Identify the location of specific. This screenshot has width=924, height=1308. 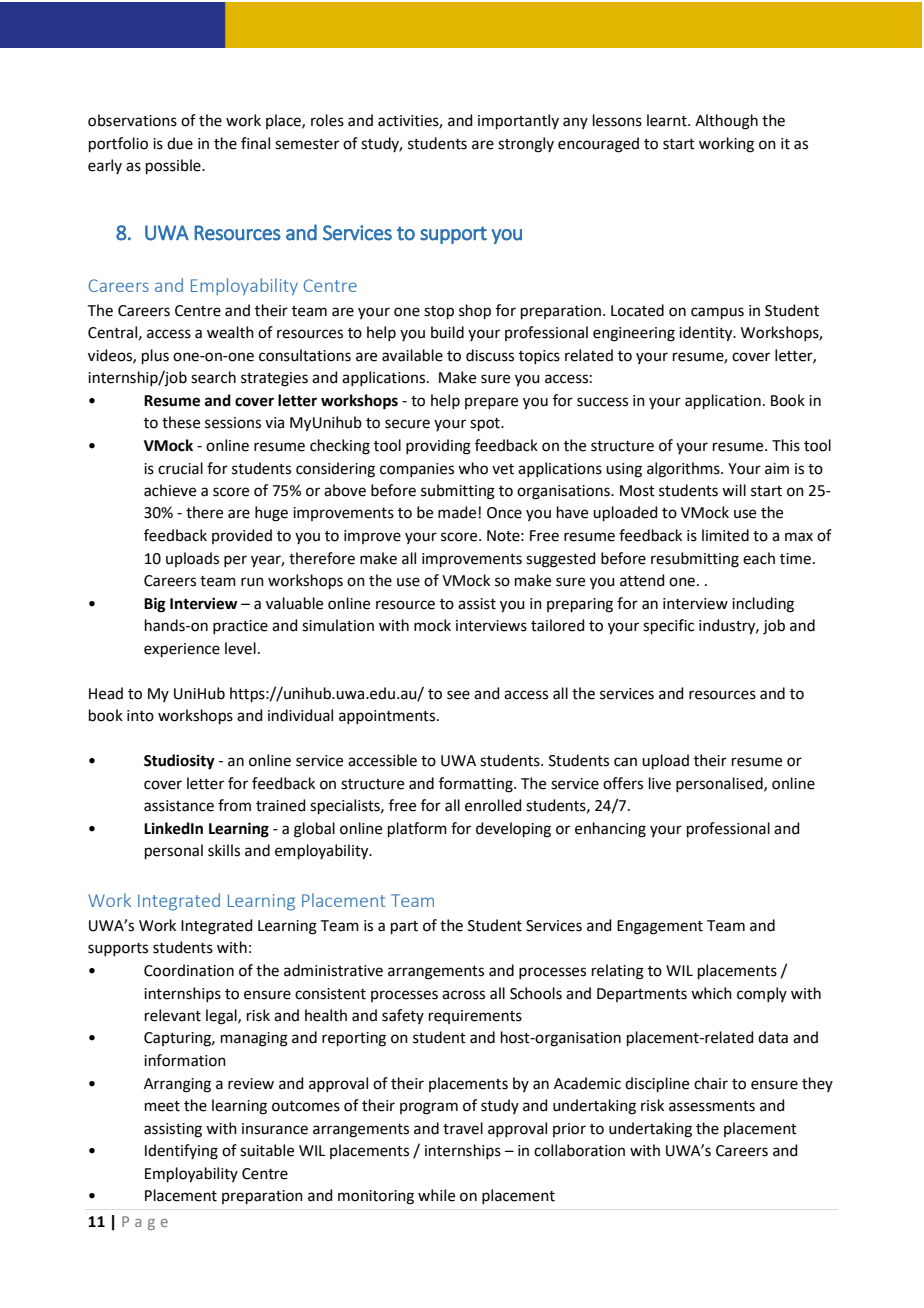
(668, 626).
